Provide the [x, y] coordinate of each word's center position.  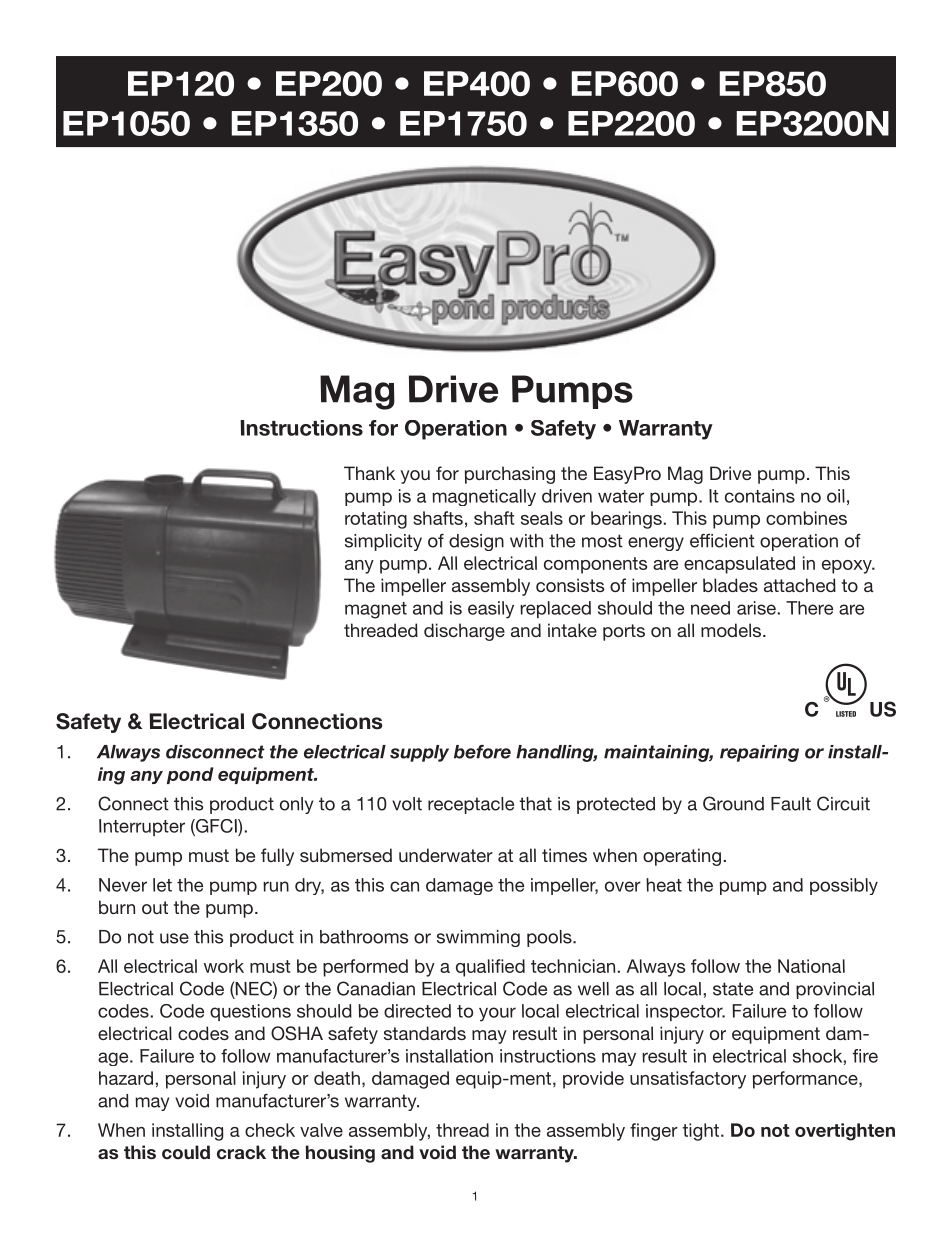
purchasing [510, 475]
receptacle [471, 805]
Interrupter [142, 827]
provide [593, 1080]
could [186, 1152]
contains [760, 496]
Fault [791, 804]
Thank [369, 473]
